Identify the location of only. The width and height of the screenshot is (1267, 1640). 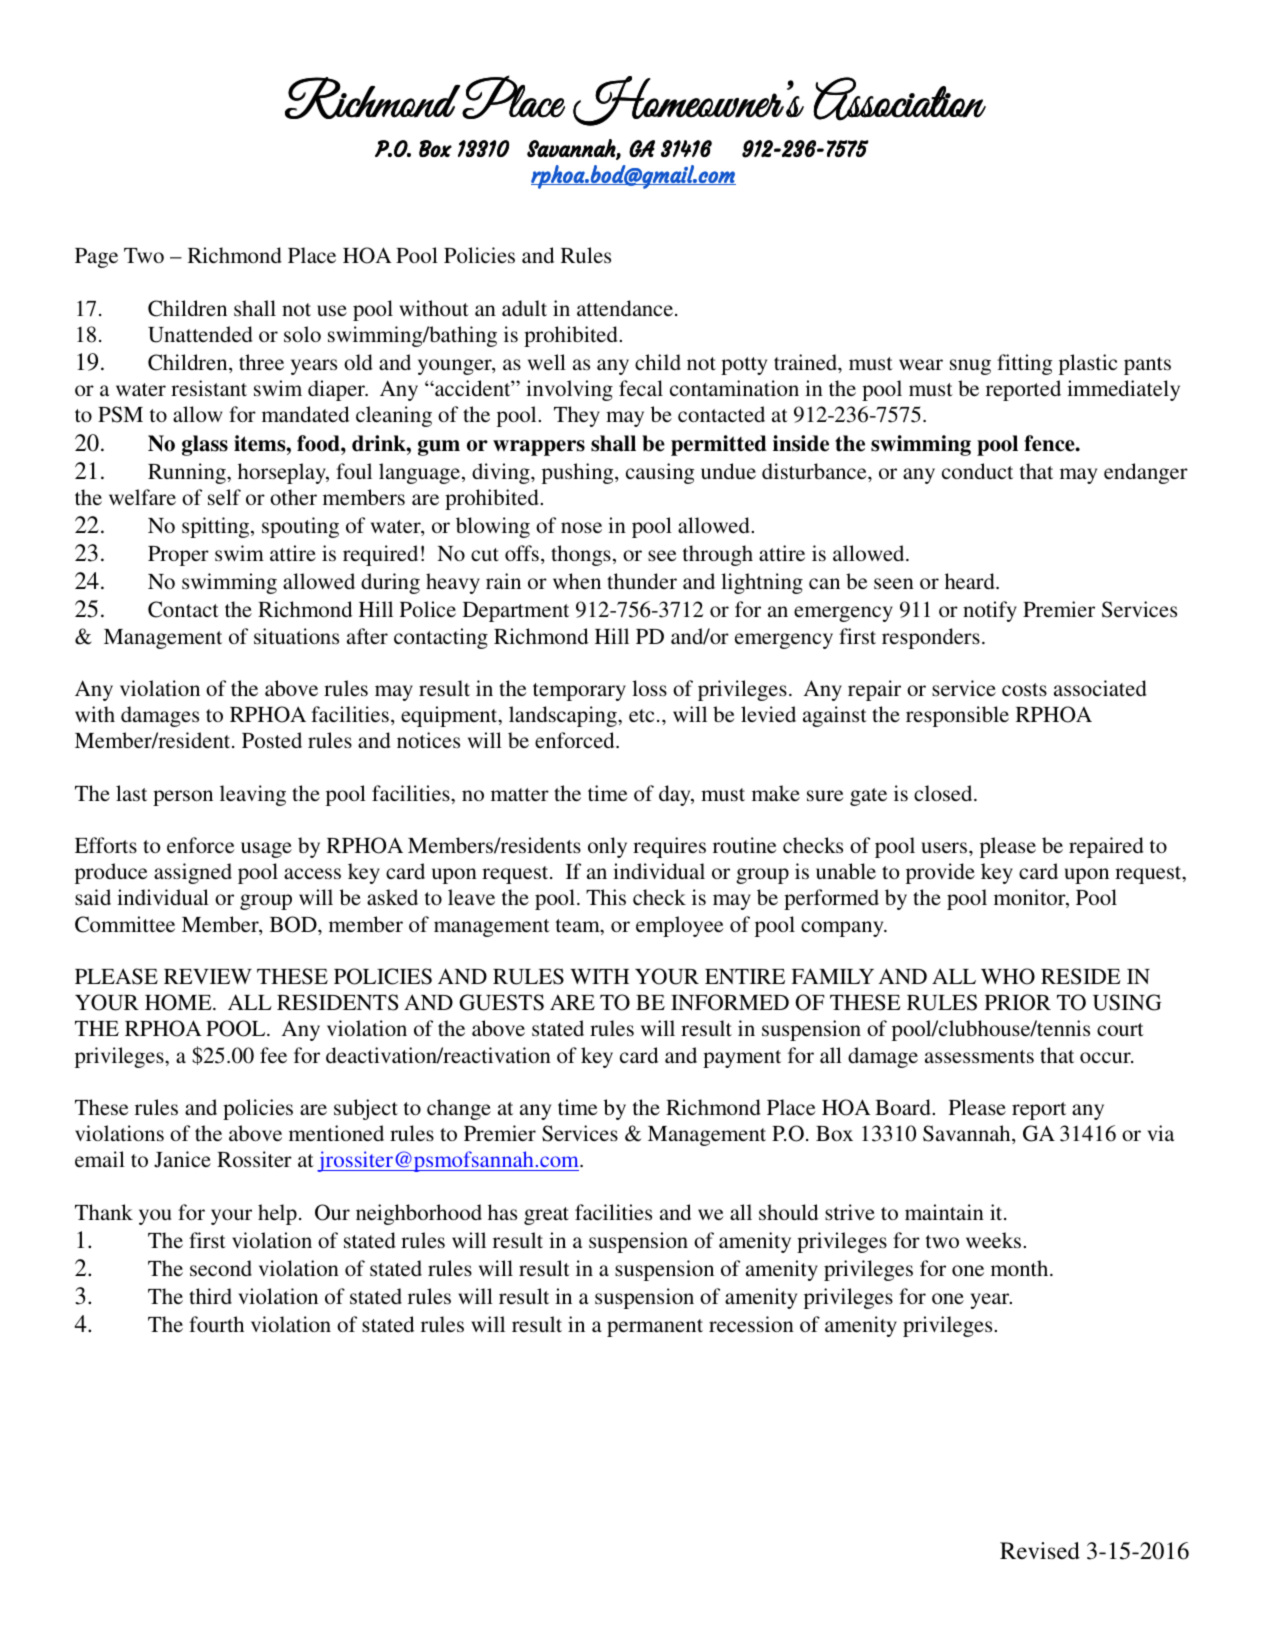
(607, 847).
